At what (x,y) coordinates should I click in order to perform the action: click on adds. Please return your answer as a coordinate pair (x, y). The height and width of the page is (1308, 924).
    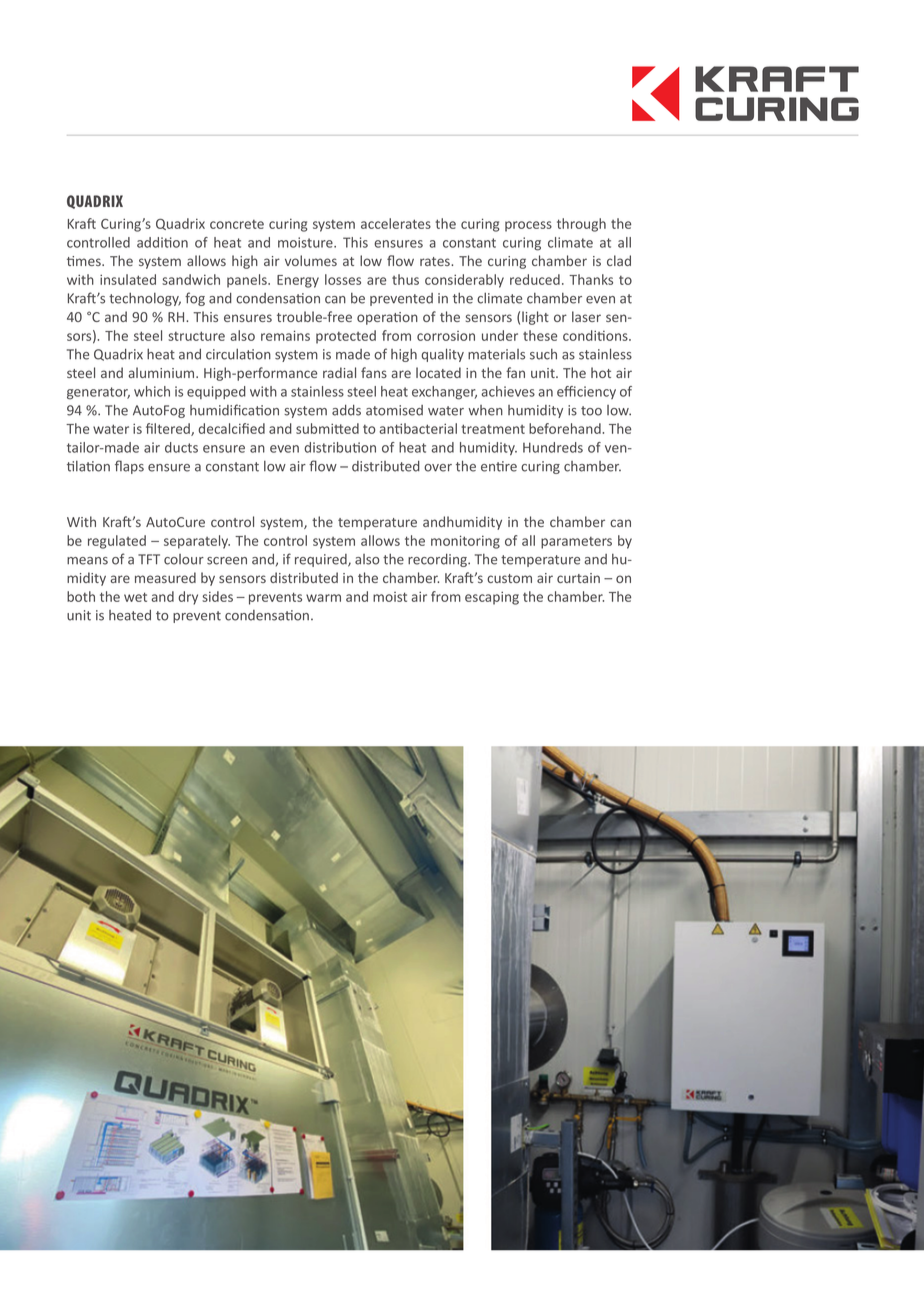
    Looking at the image, I should click on (346, 410).
